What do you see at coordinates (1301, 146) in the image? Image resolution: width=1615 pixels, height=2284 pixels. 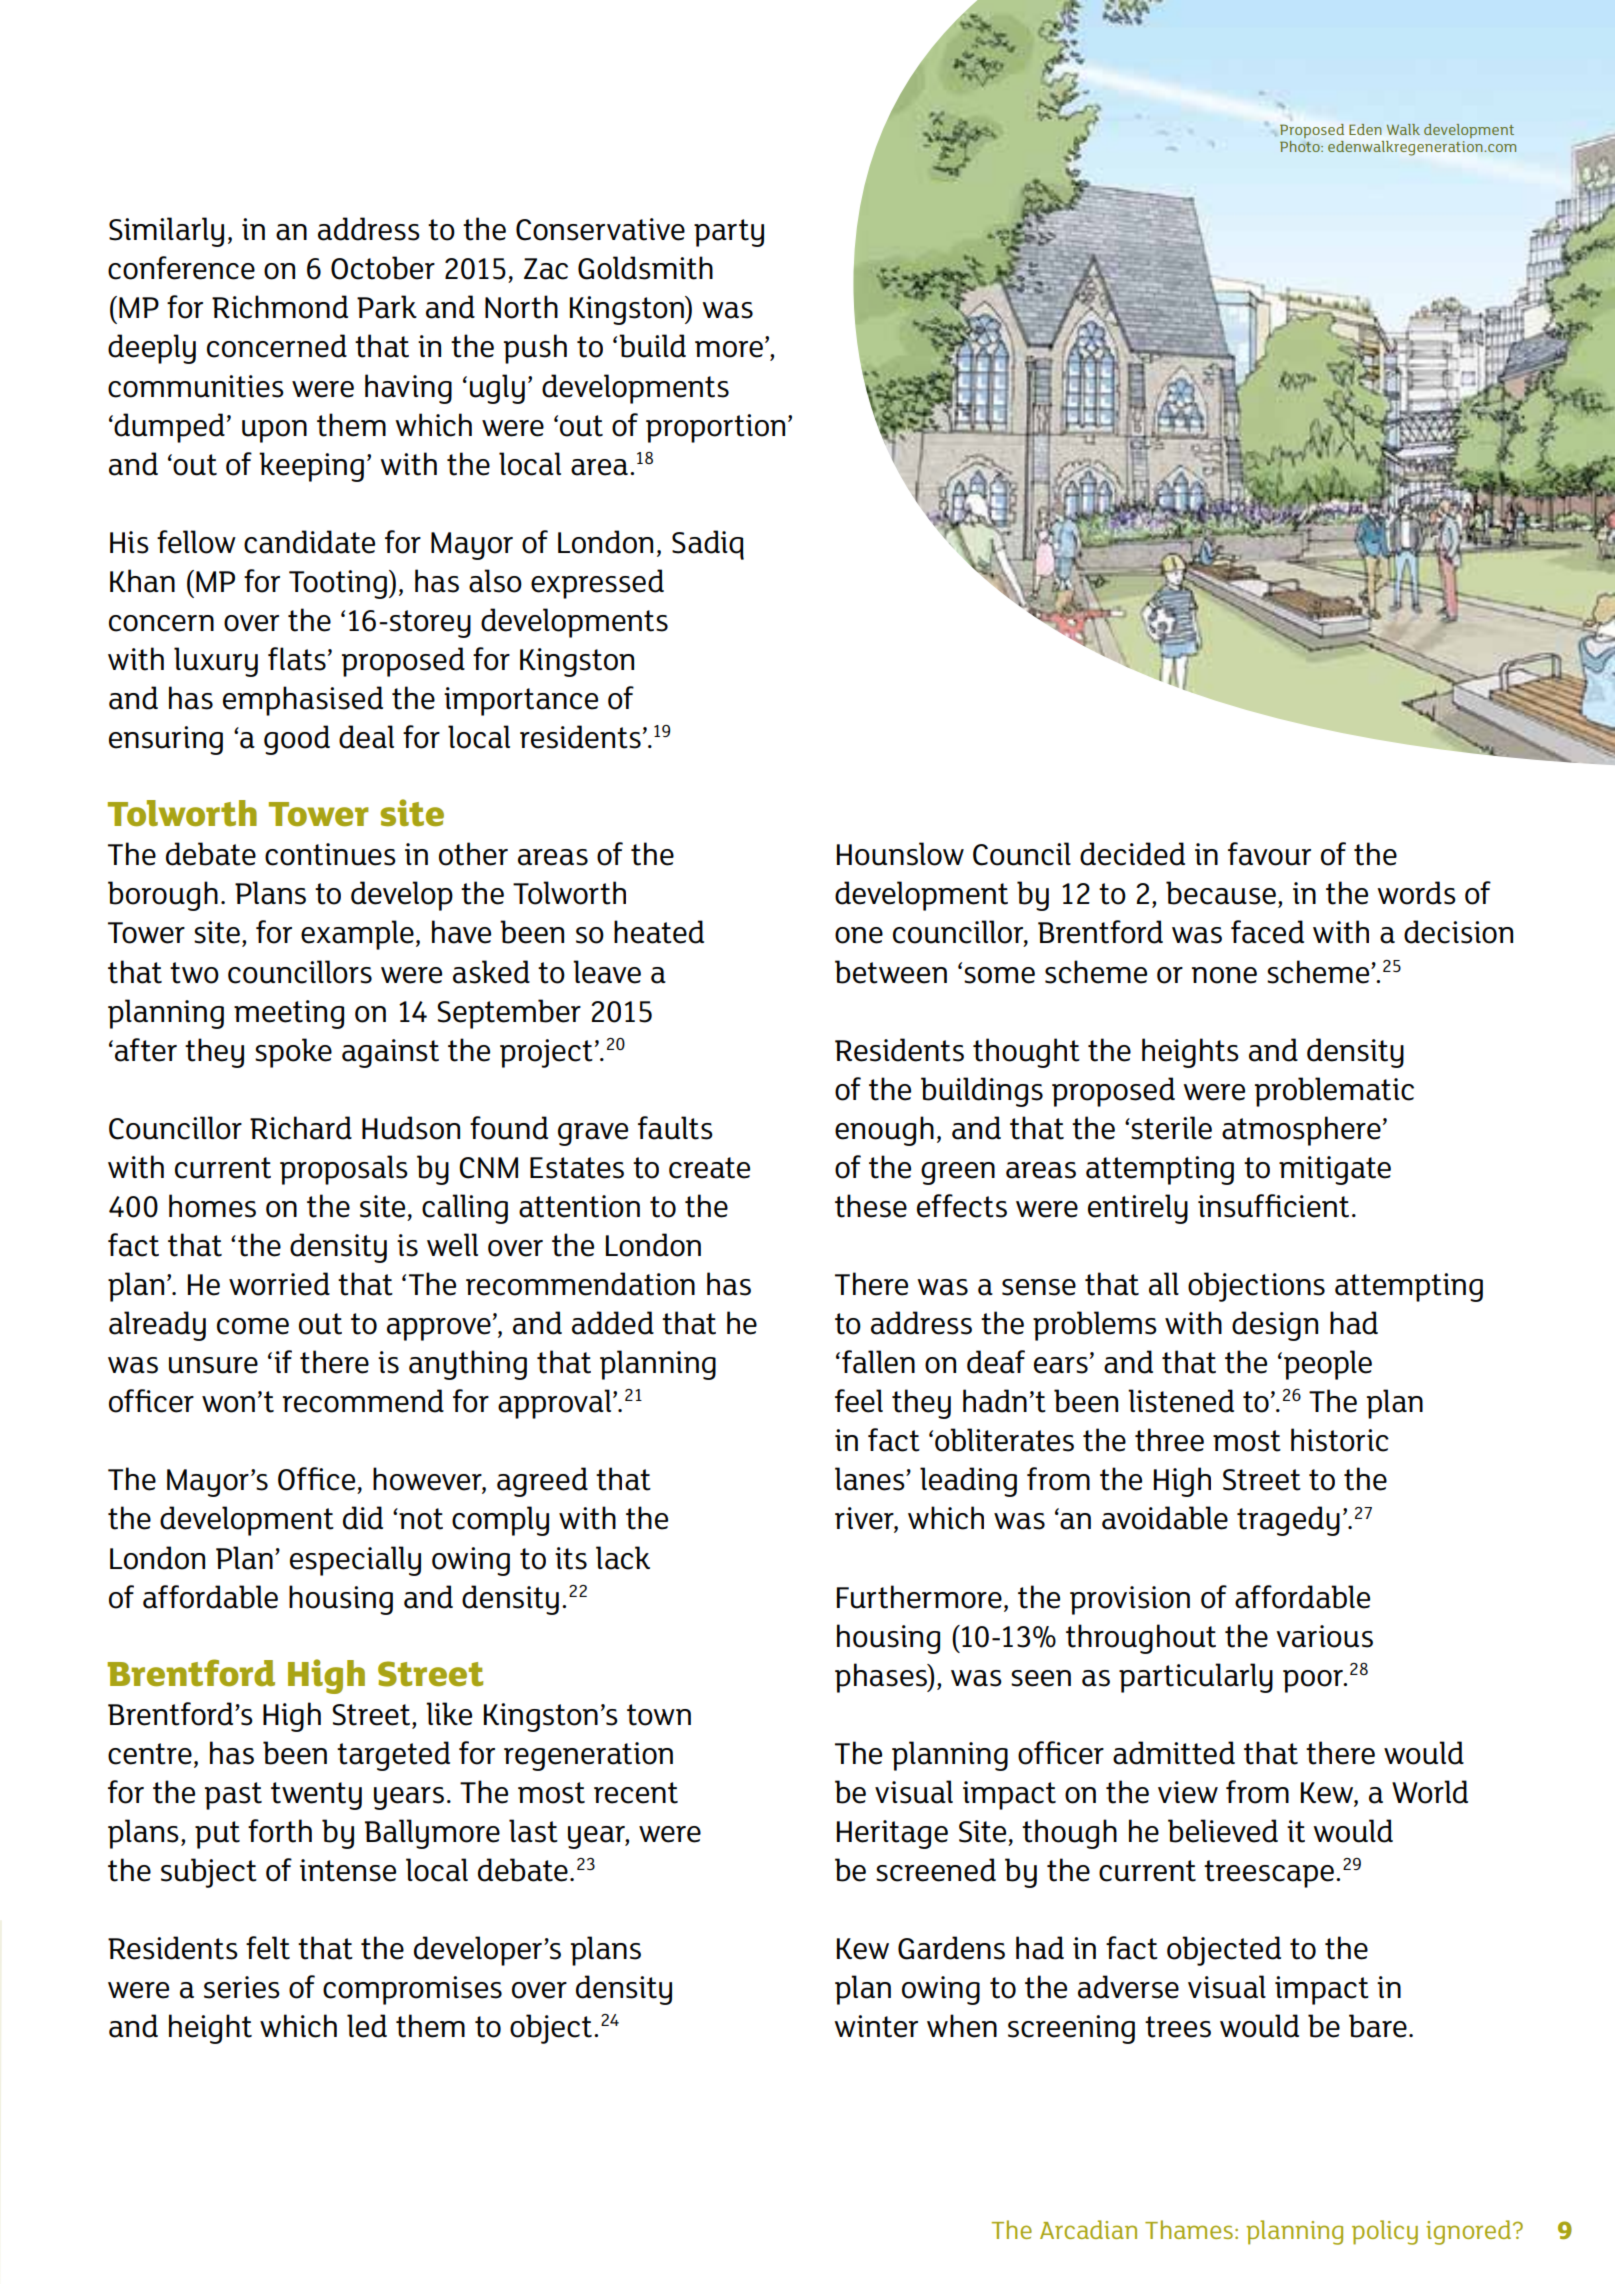 I see `Photo` at bounding box center [1301, 146].
